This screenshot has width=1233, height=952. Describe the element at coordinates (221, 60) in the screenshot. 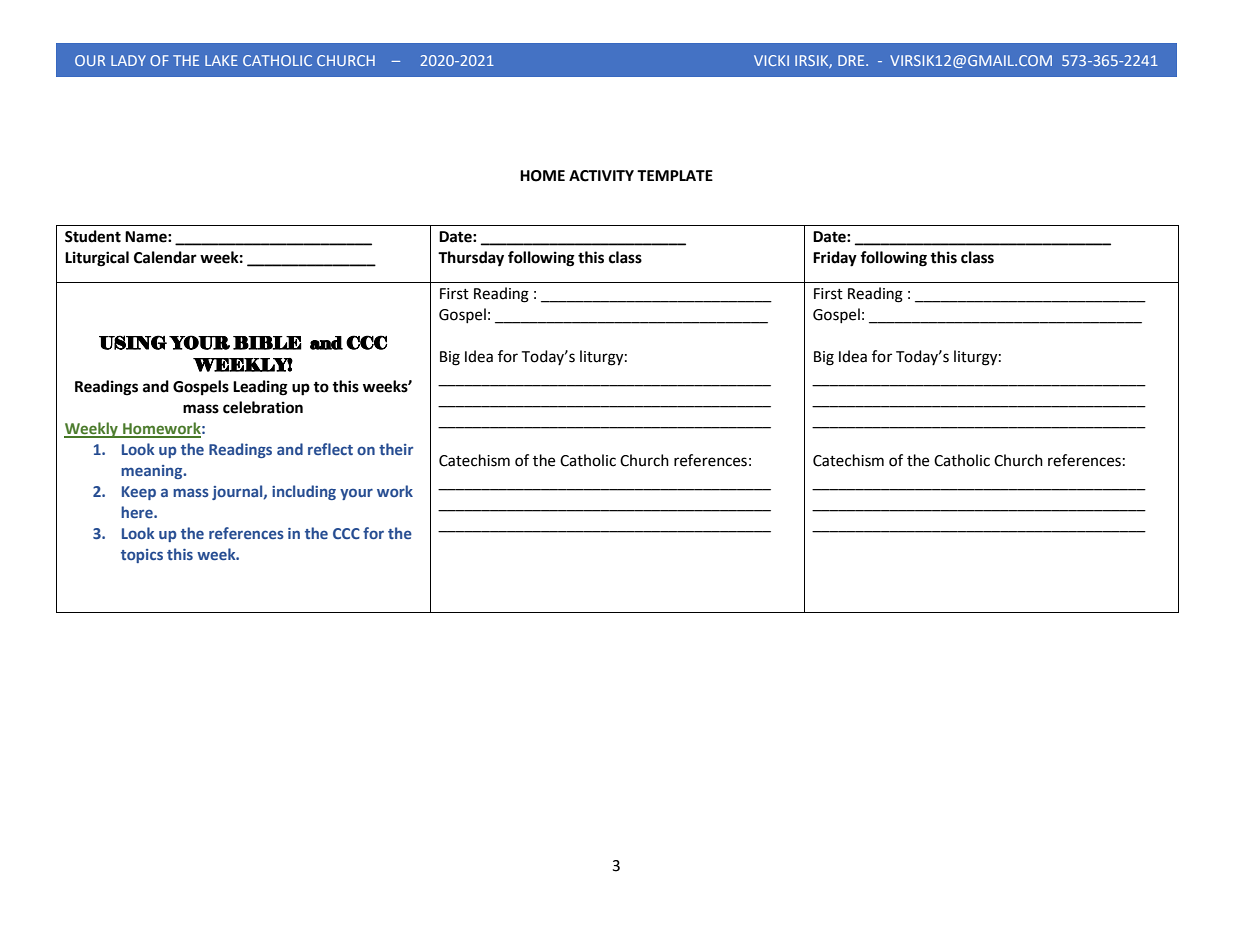

I see `LAKE` at that location.
